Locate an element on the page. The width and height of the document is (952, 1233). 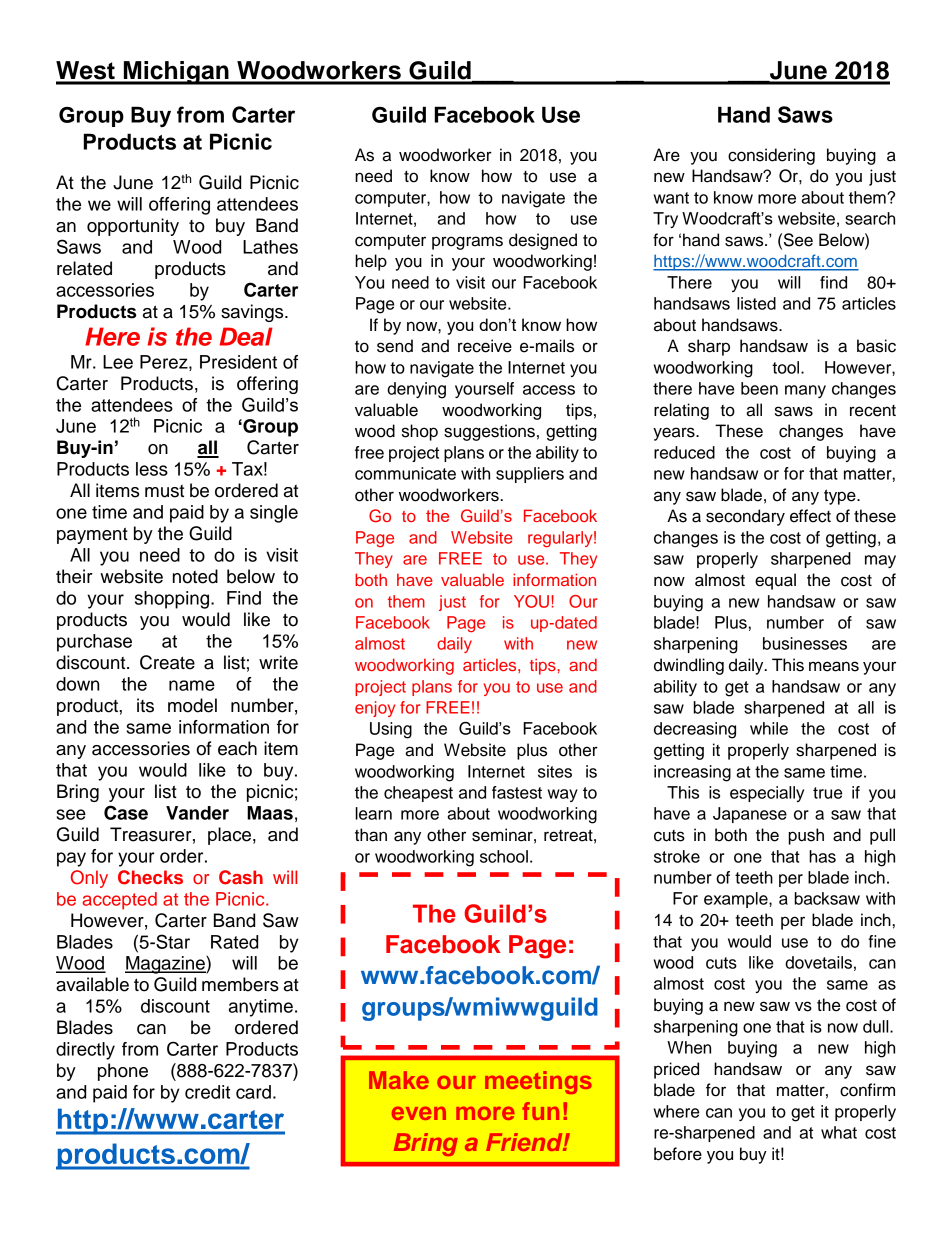
Michigan is located at coordinates (176, 73).
